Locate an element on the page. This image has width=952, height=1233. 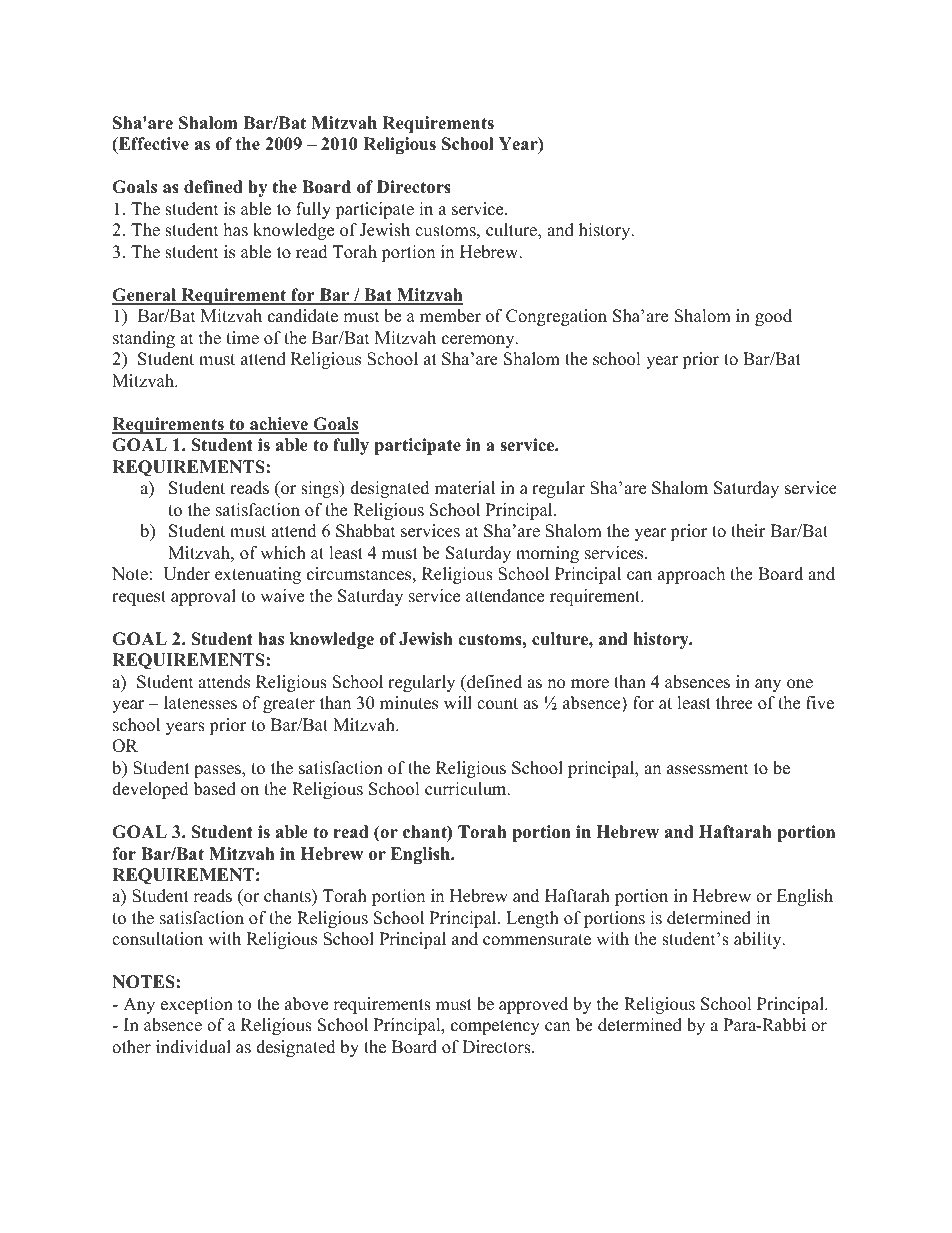
exception is located at coordinates (197, 1005).
